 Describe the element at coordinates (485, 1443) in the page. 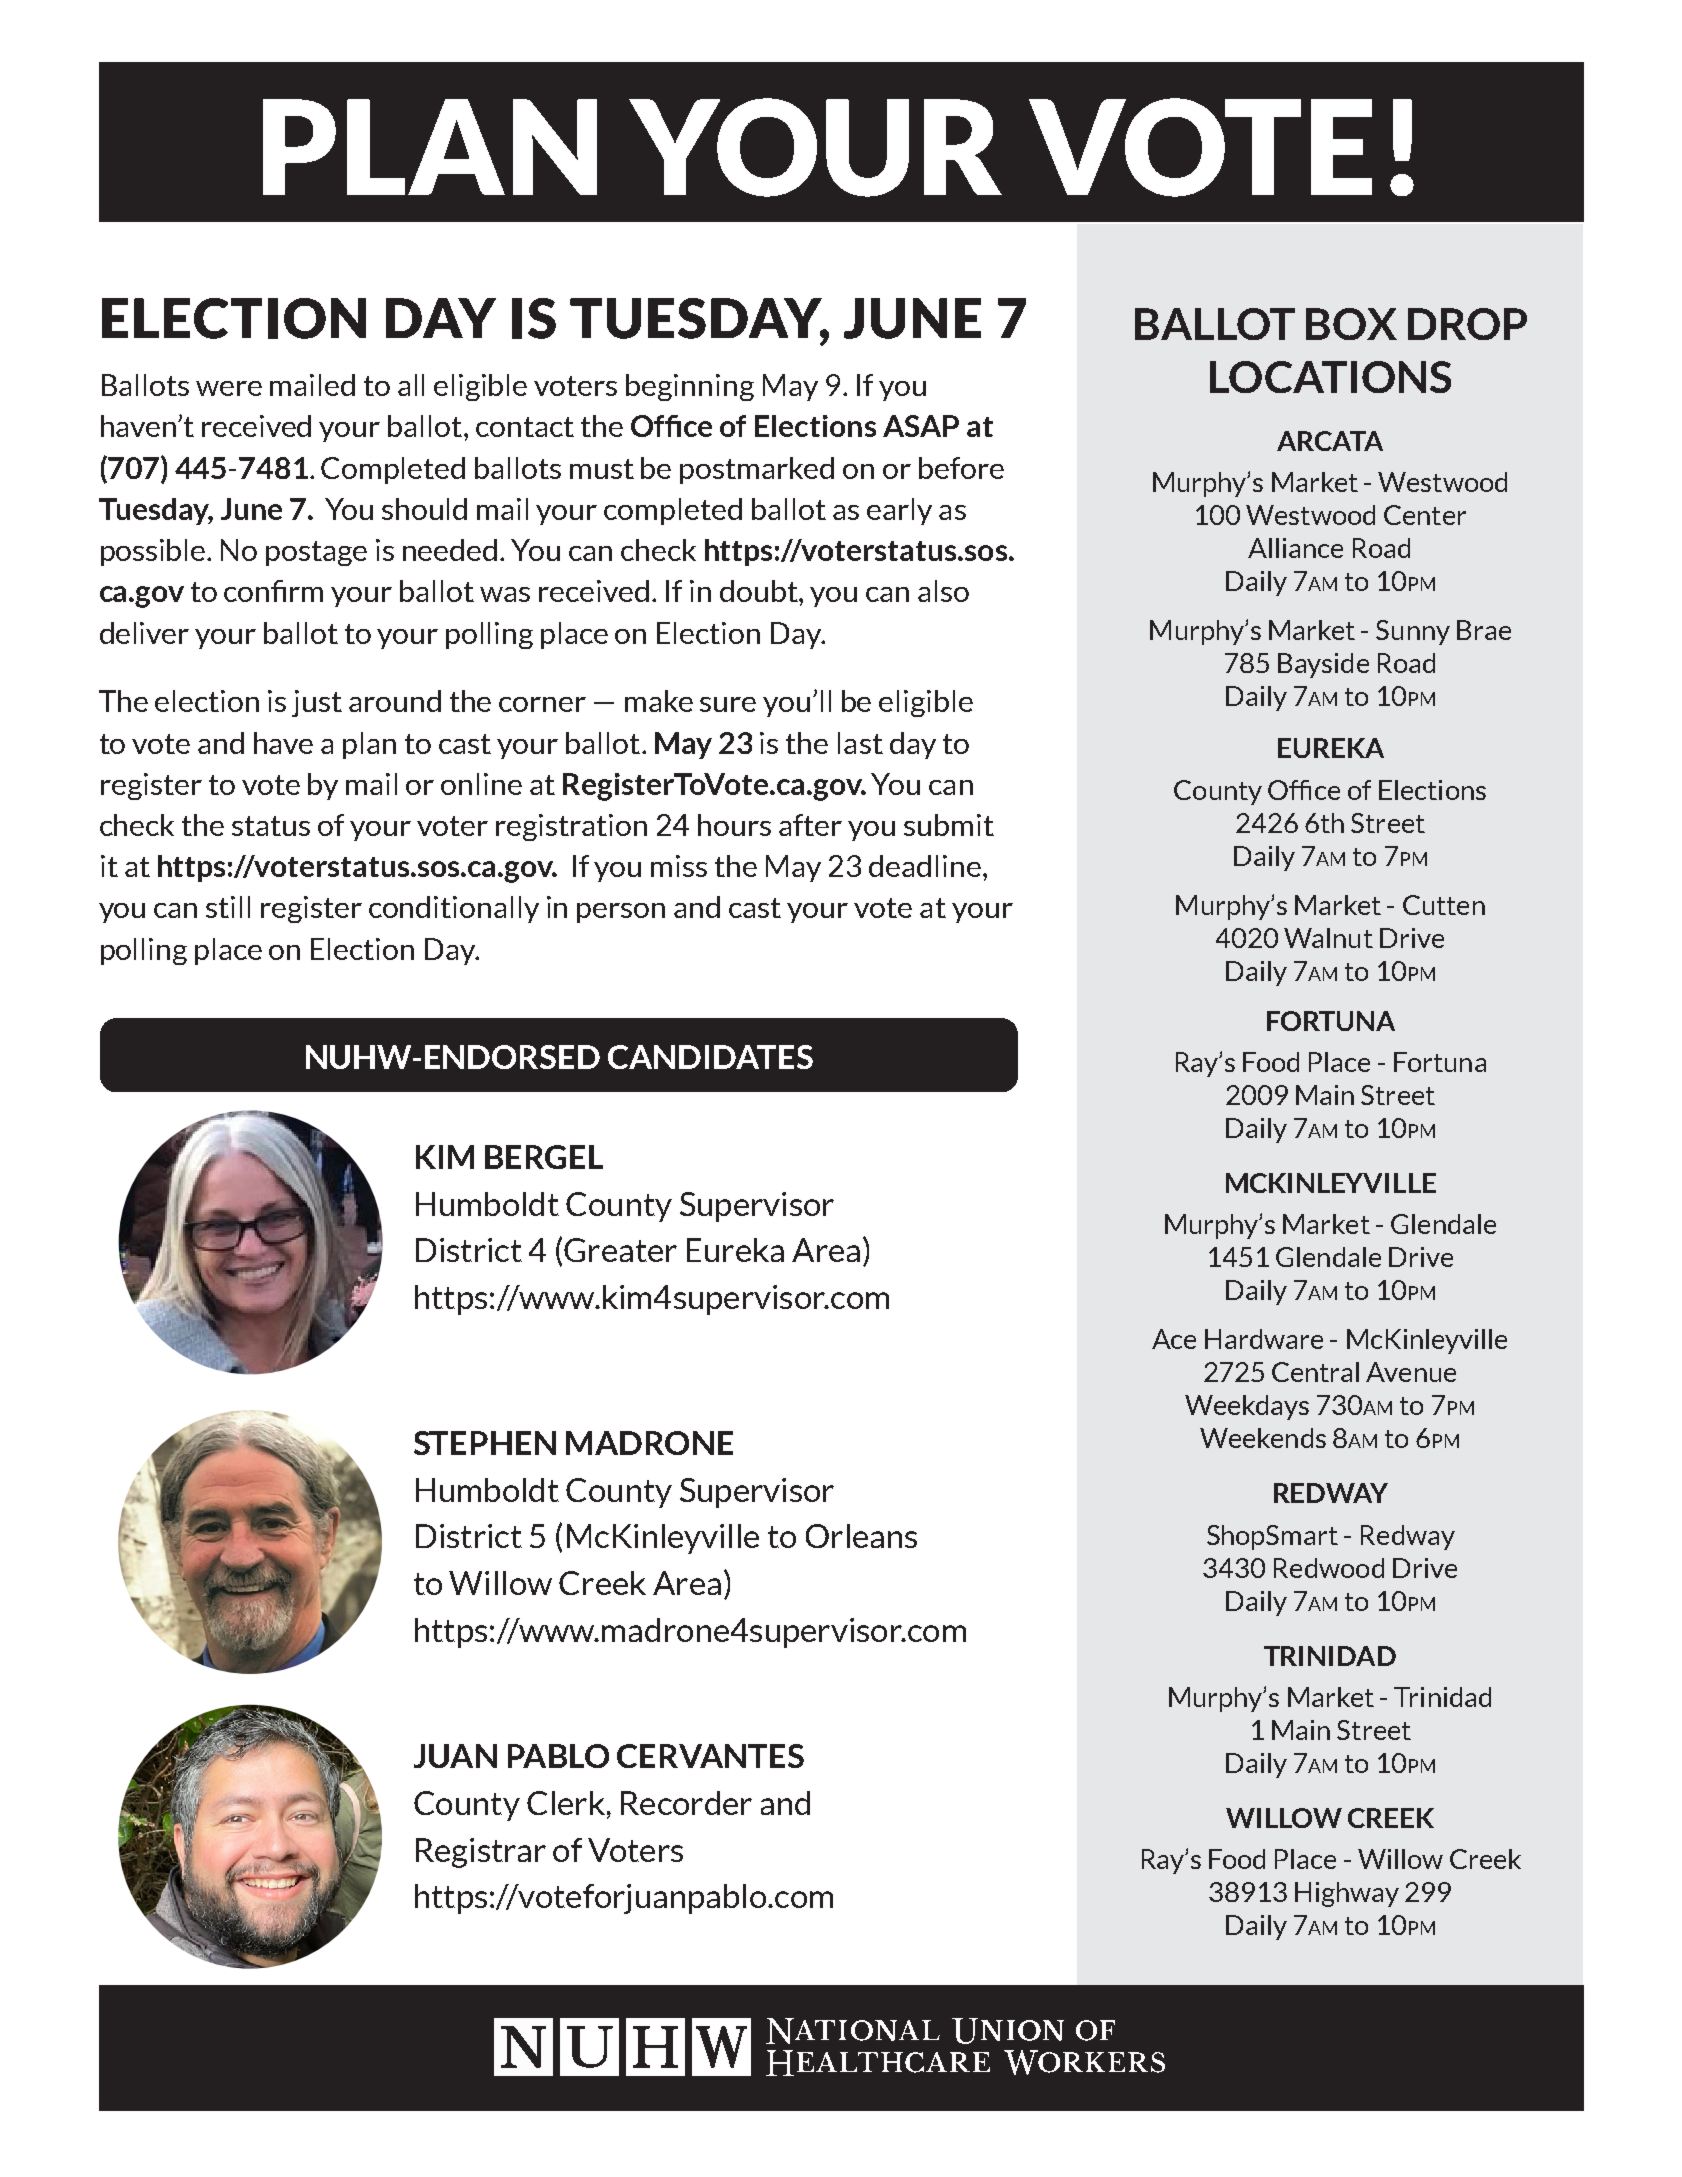

I see `STEPHEN` at that location.
